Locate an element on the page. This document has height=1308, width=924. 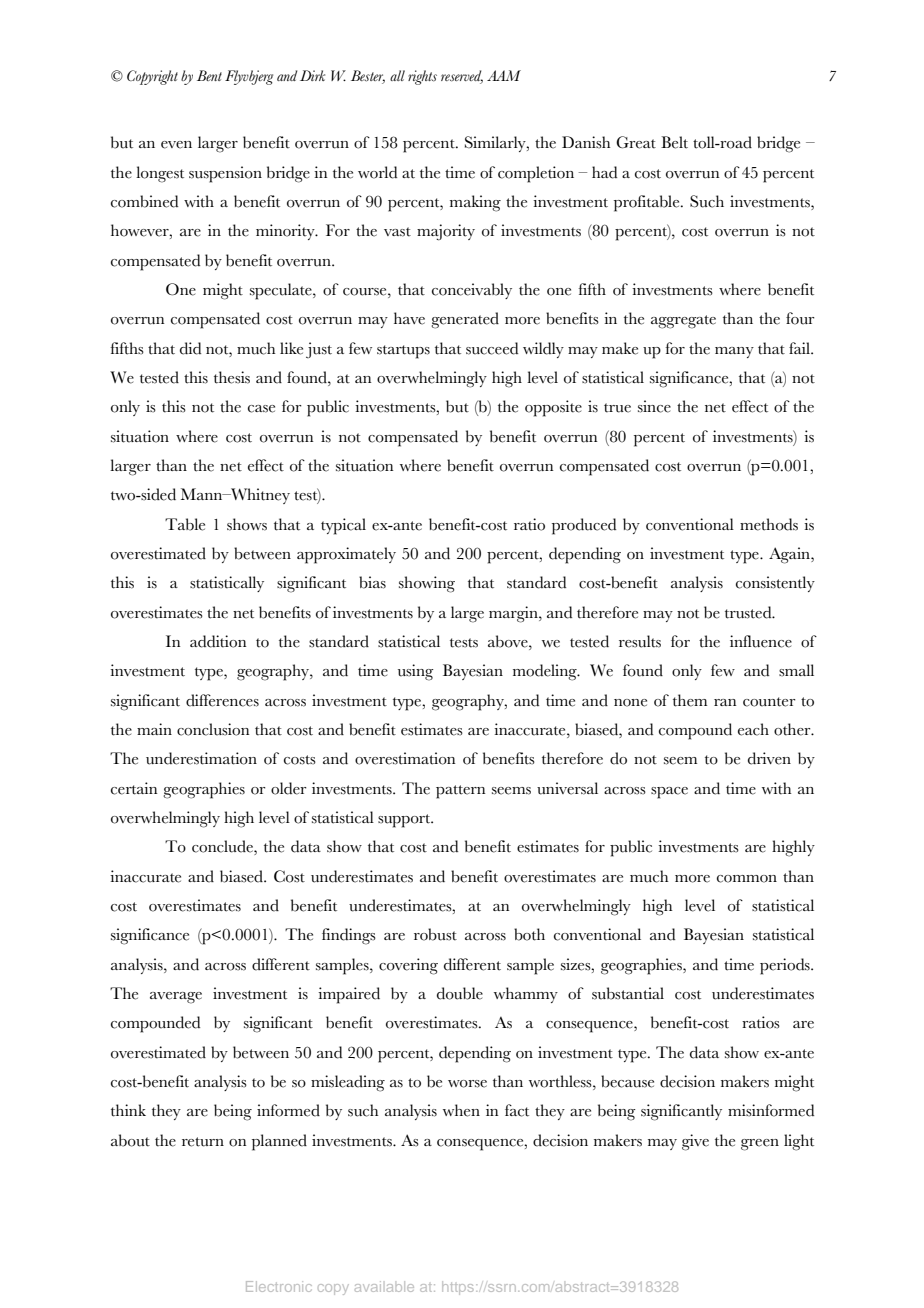
Belt is located at coordinates (674, 142).
